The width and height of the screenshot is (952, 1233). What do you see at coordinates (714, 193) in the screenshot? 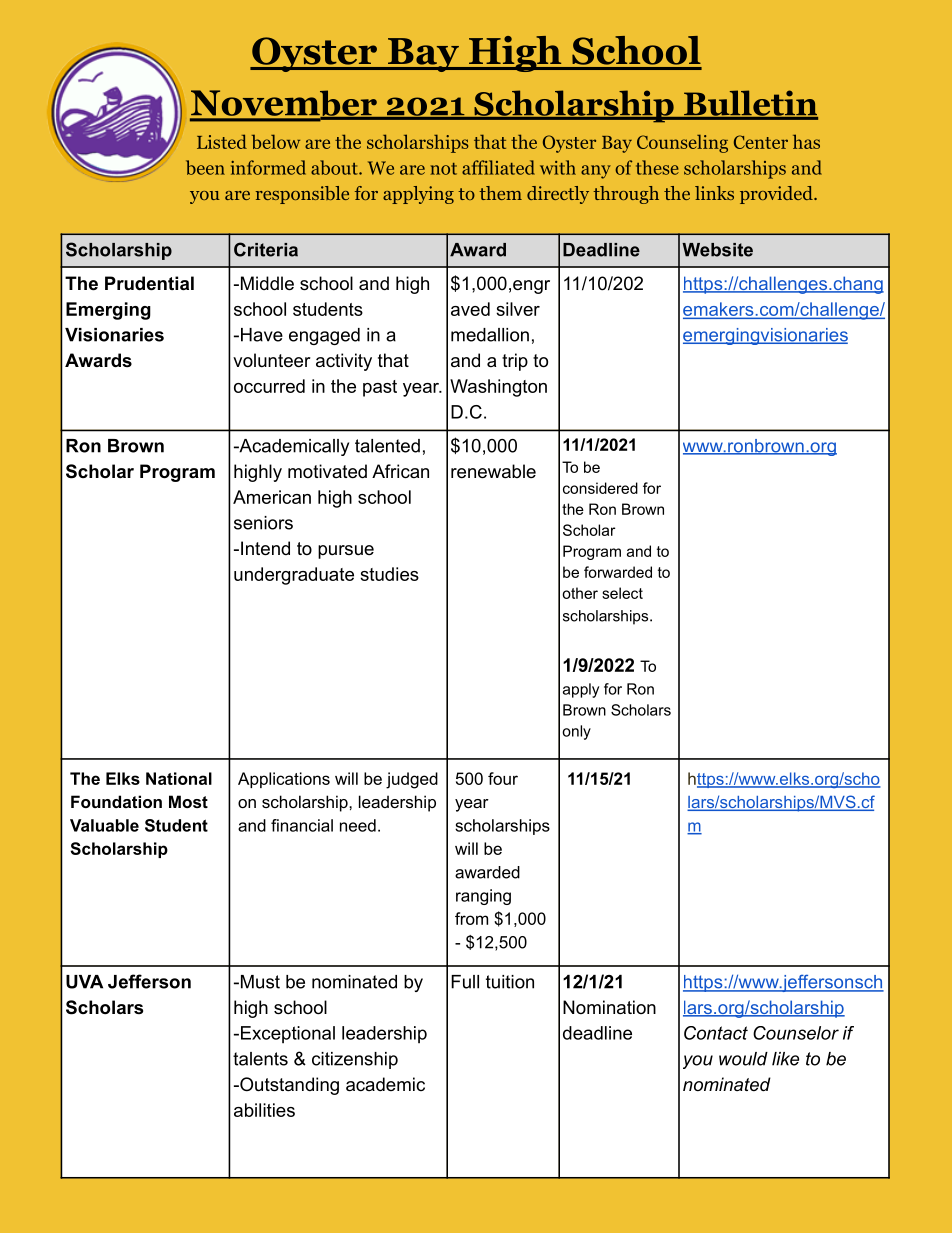
I see `links` at bounding box center [714, 193].
